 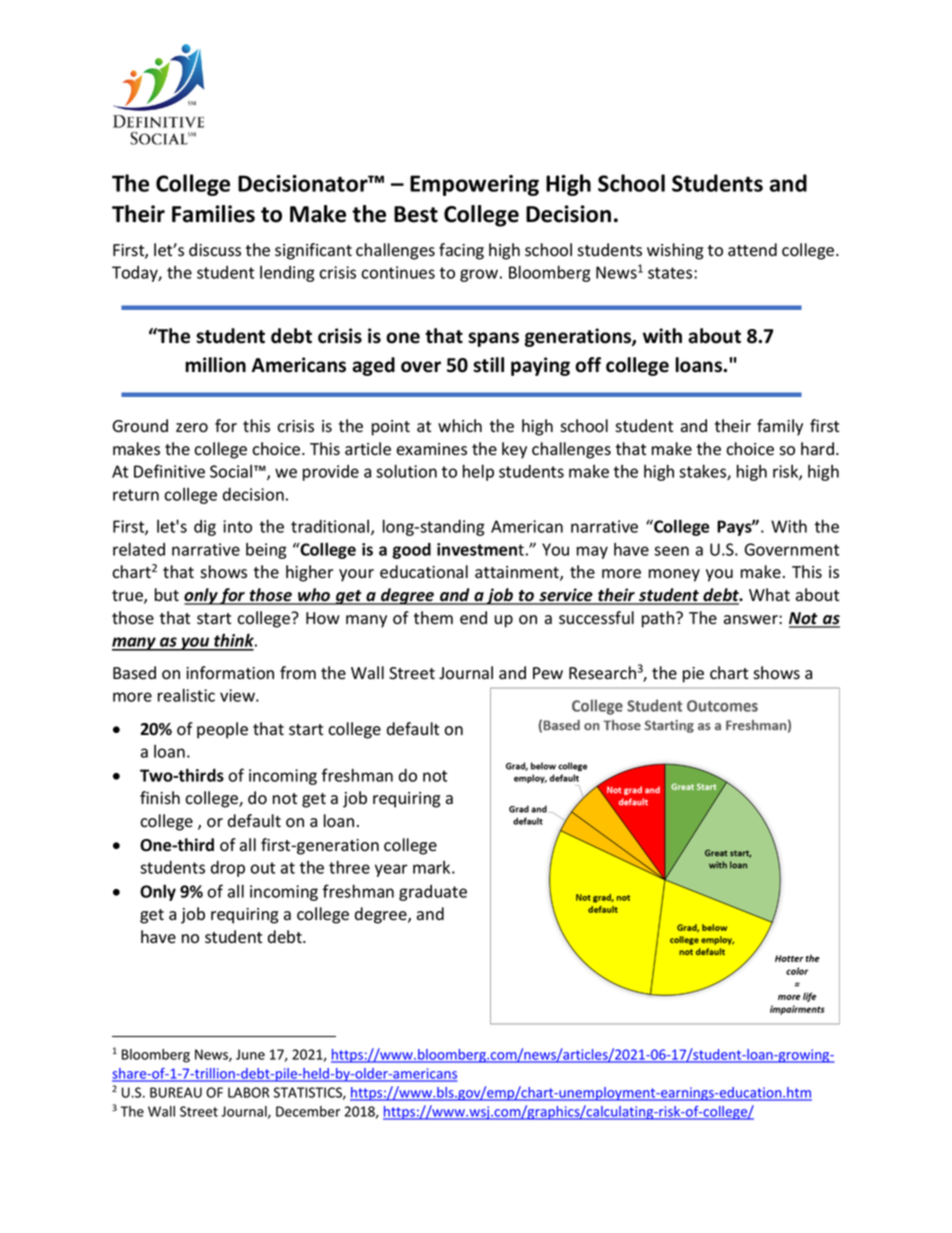 I want to click on BUREAU, so click(x=176, y=1092).
